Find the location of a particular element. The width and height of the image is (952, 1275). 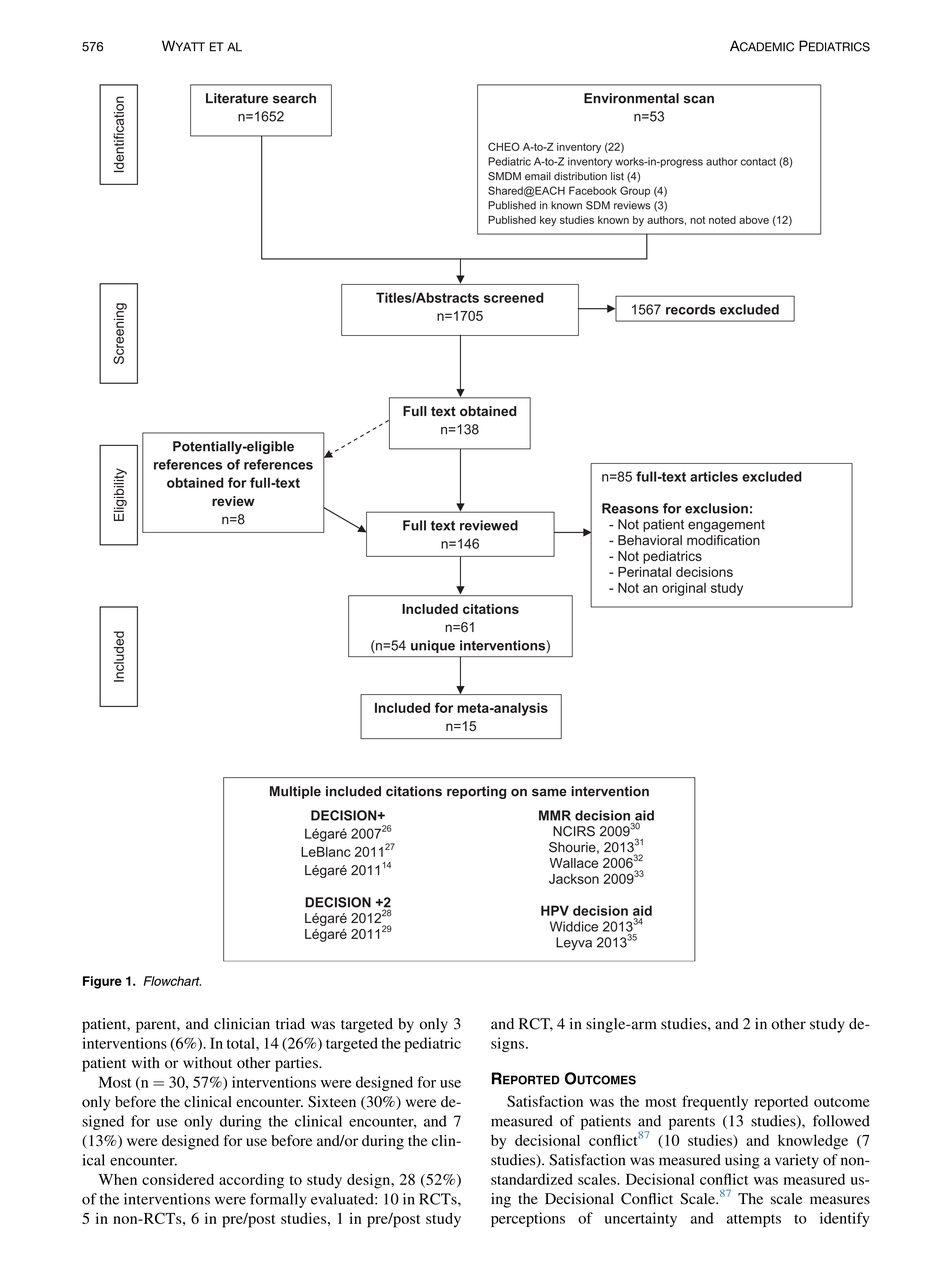

Multiple is located at coordinates (295, 792).
